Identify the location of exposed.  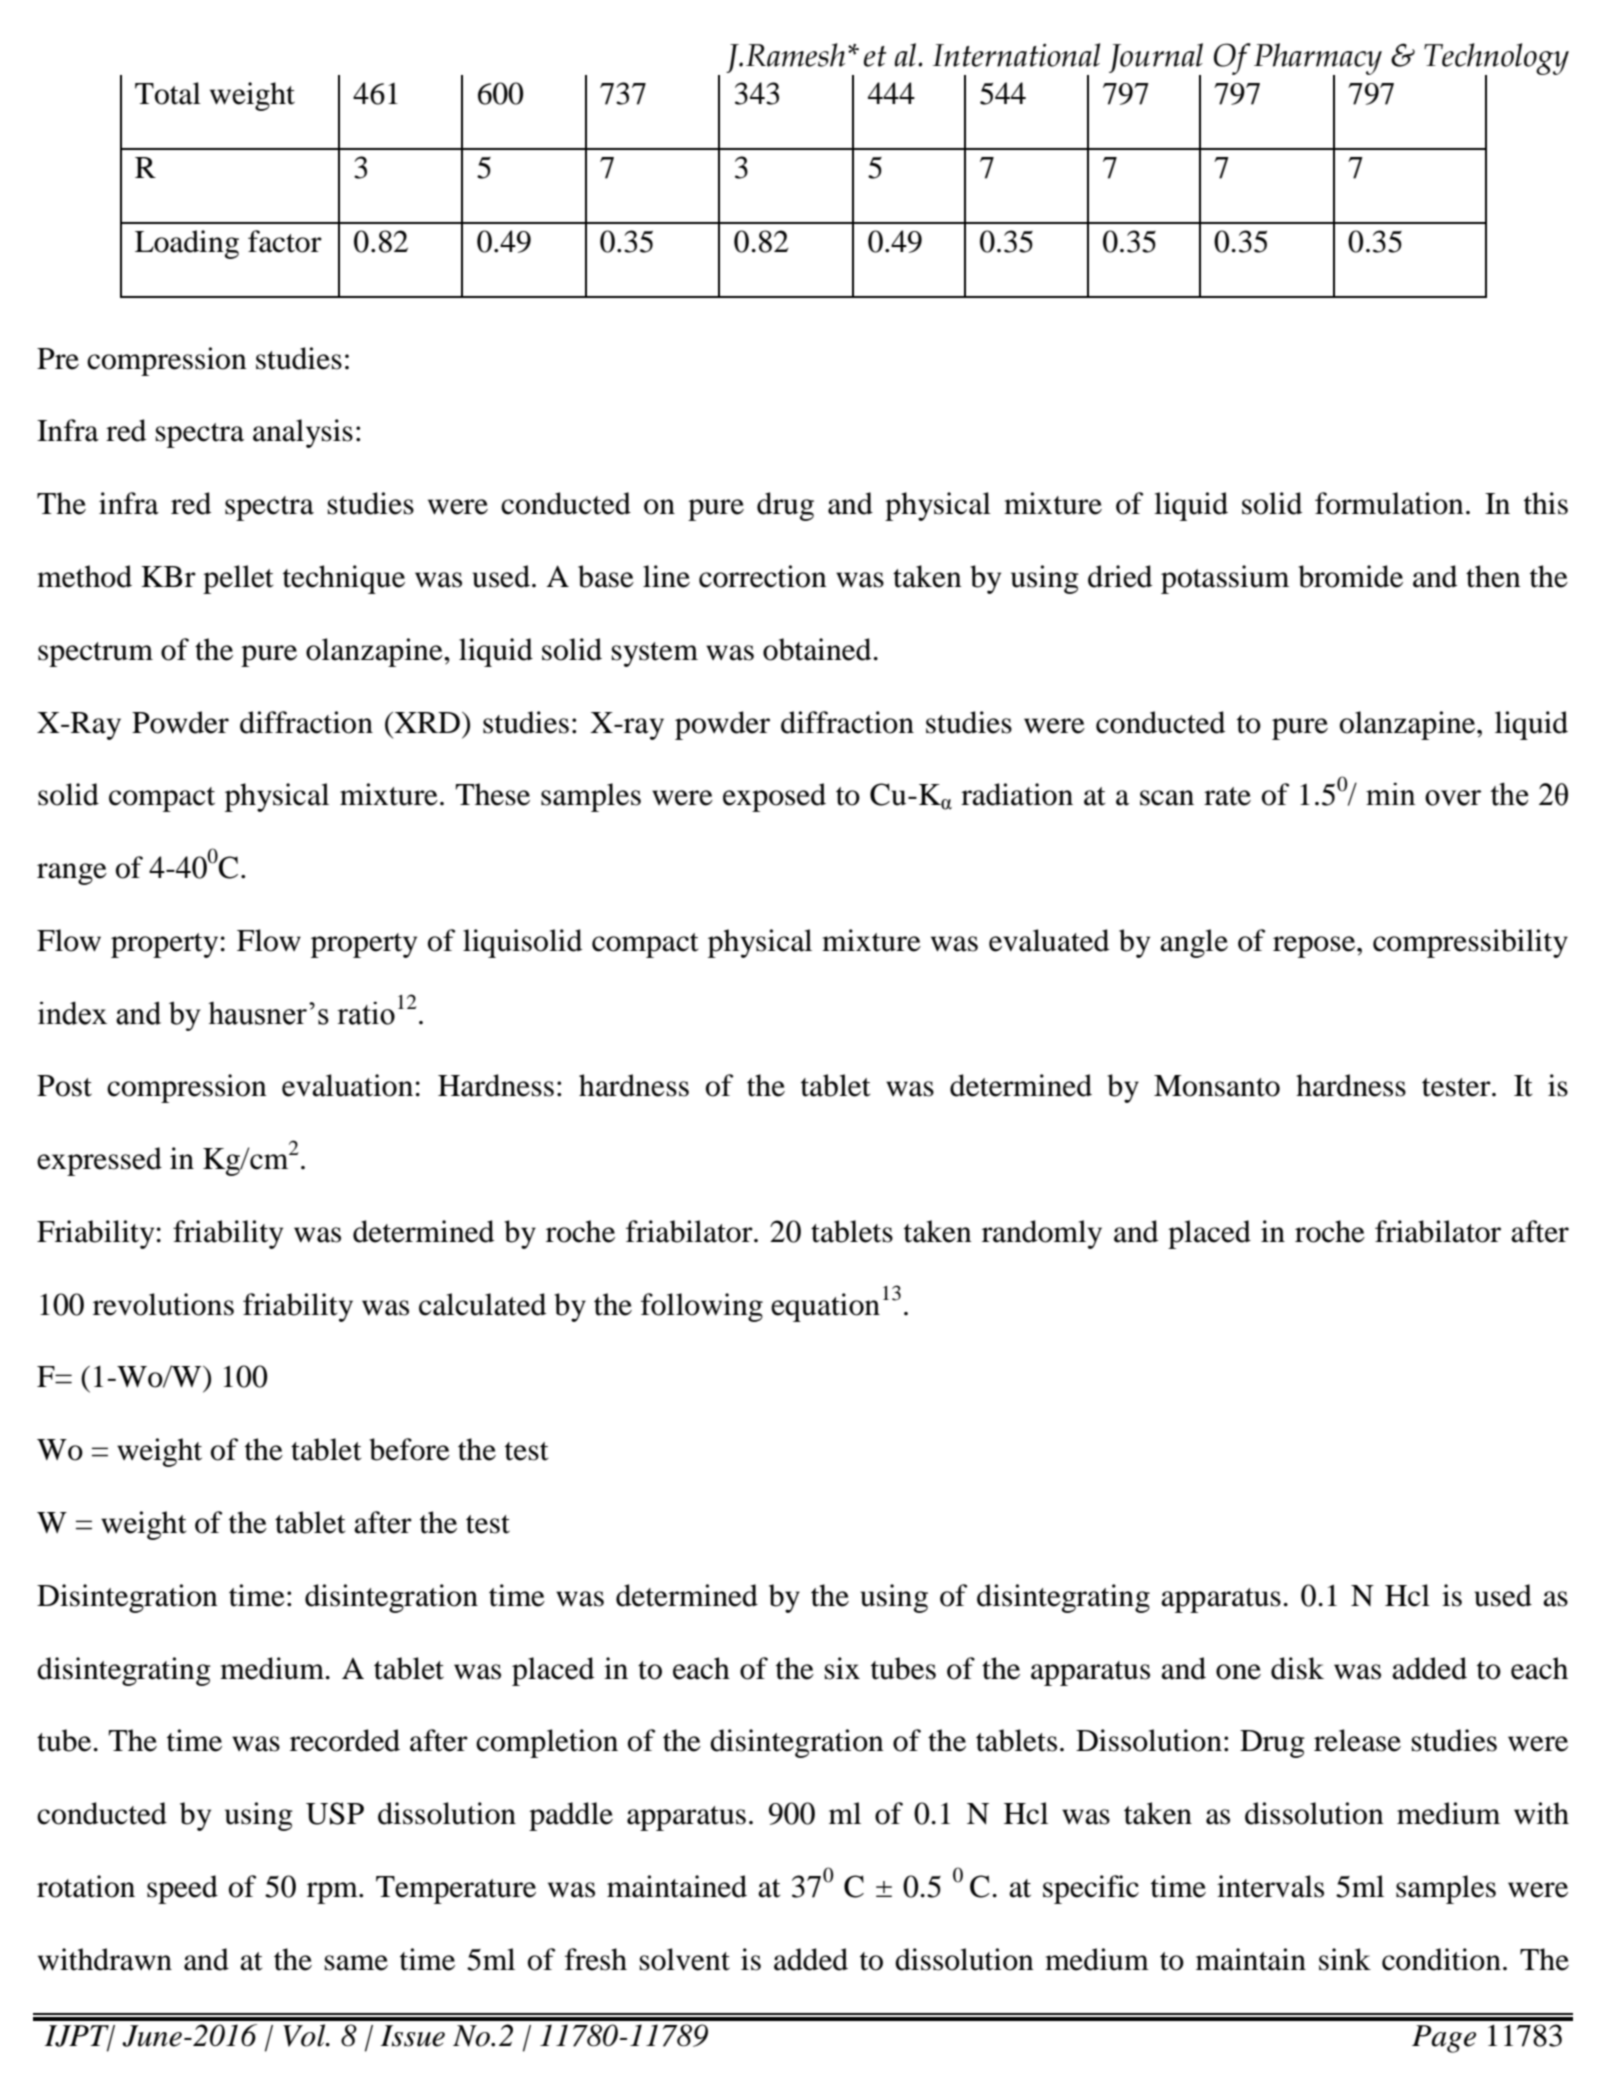
(774, 797).
